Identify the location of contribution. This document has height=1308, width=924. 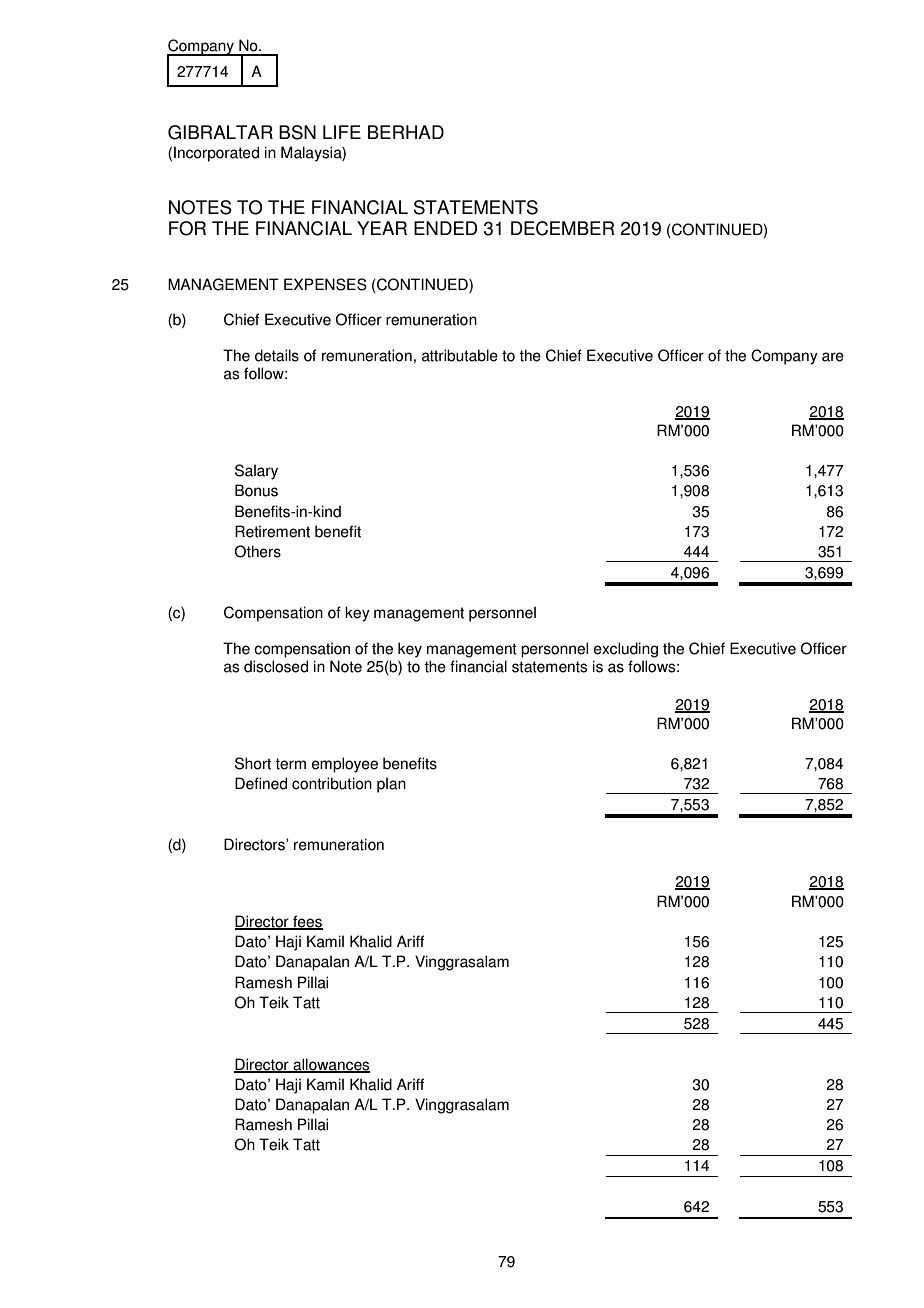
(332, 783).
